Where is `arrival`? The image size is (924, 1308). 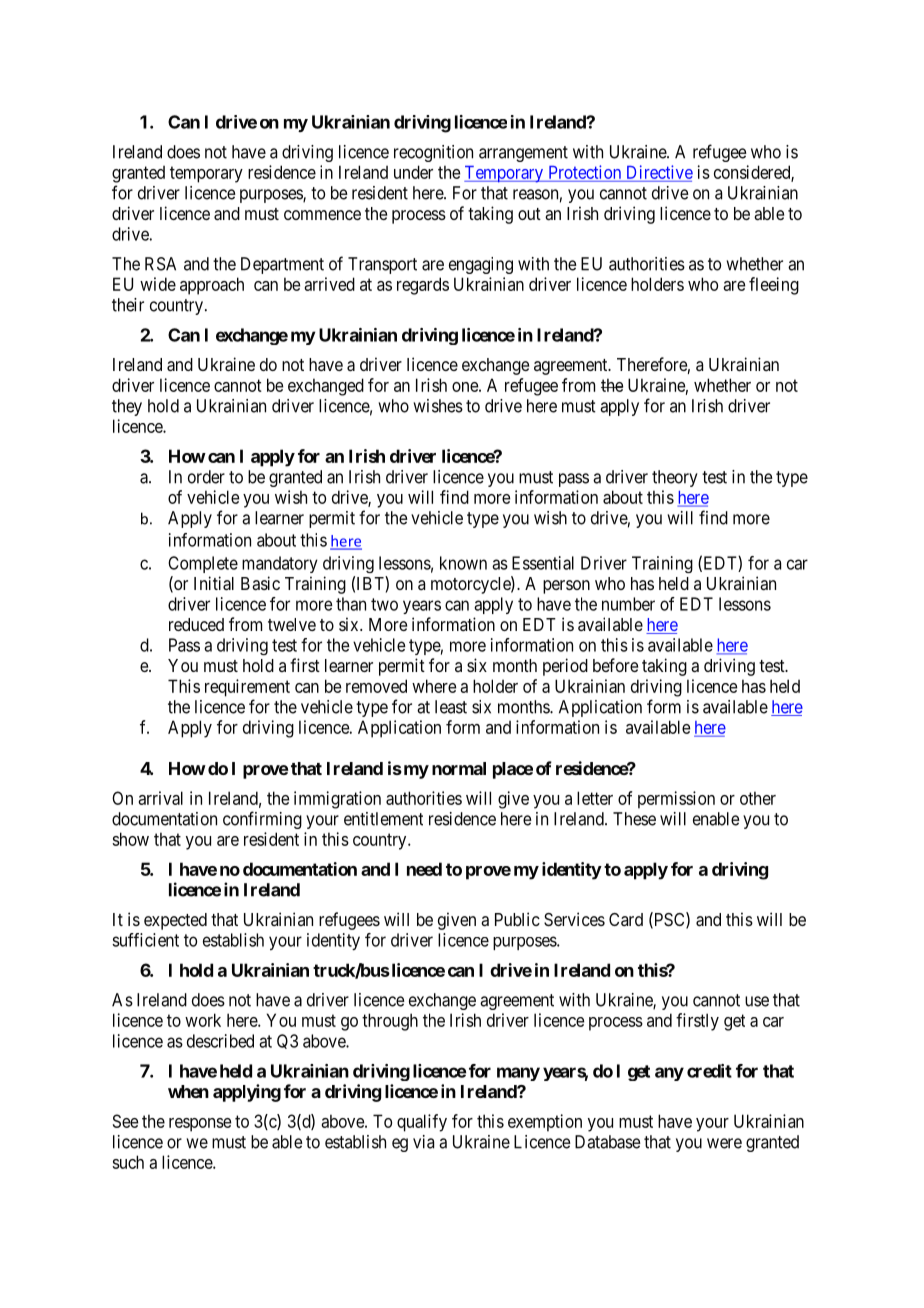
arrival is located at coordinates (160, 798).
